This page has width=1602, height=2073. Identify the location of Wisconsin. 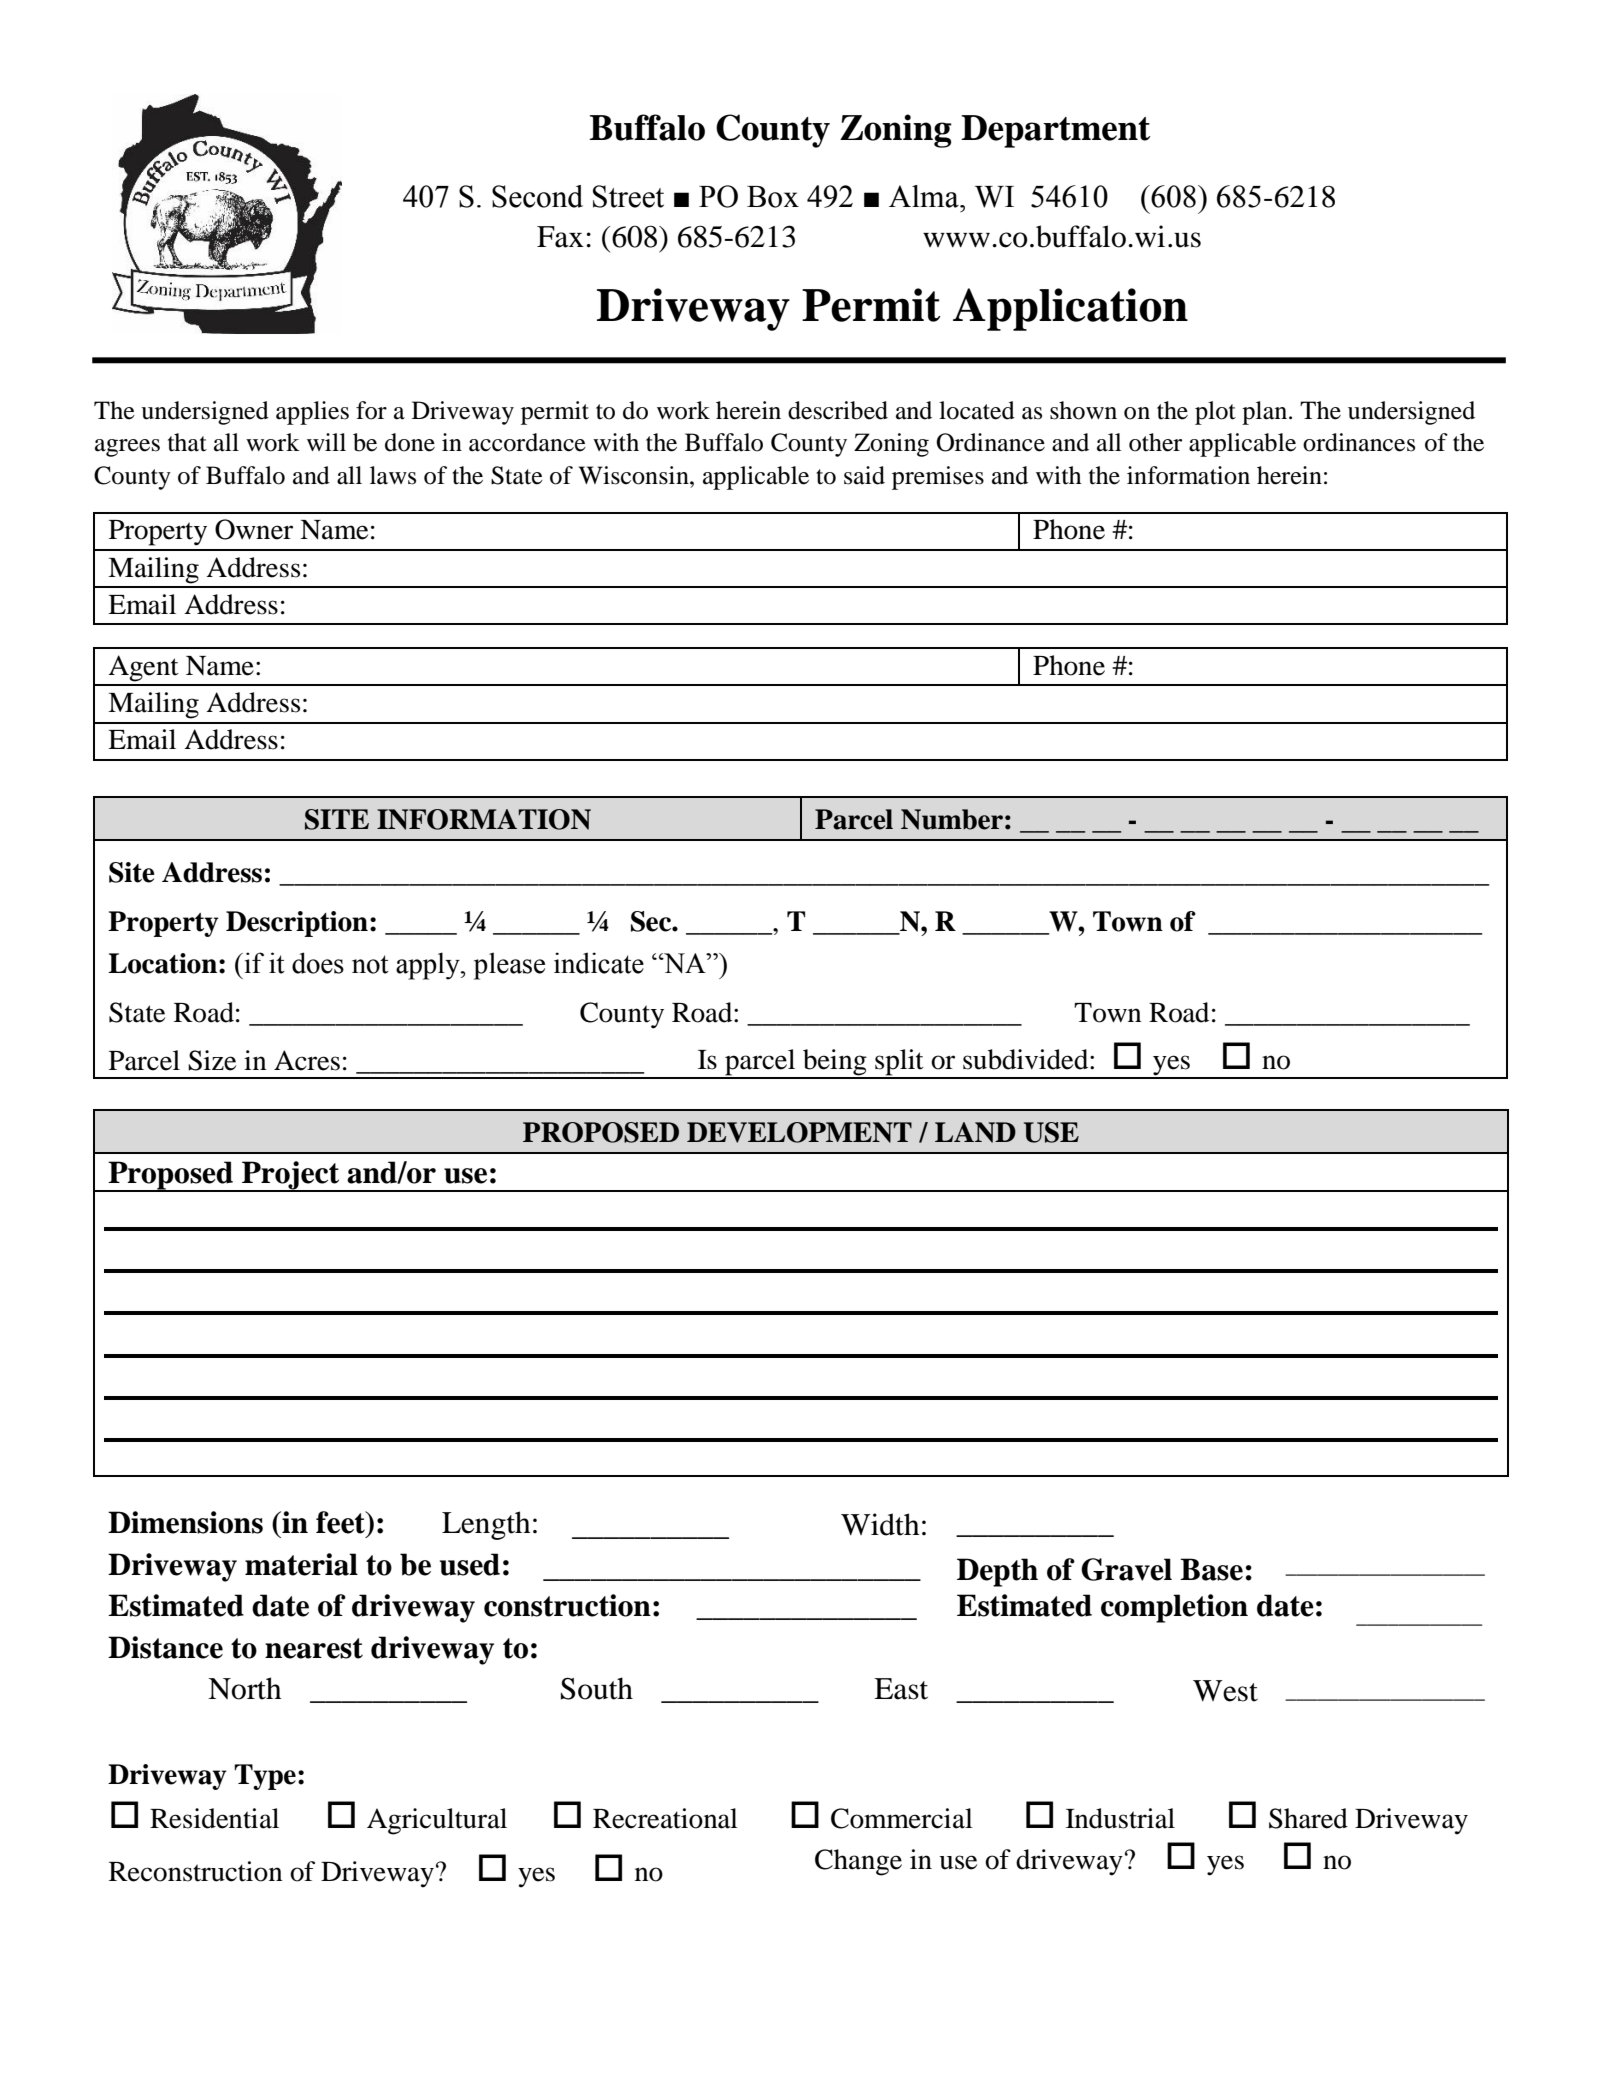
(634, 475).
